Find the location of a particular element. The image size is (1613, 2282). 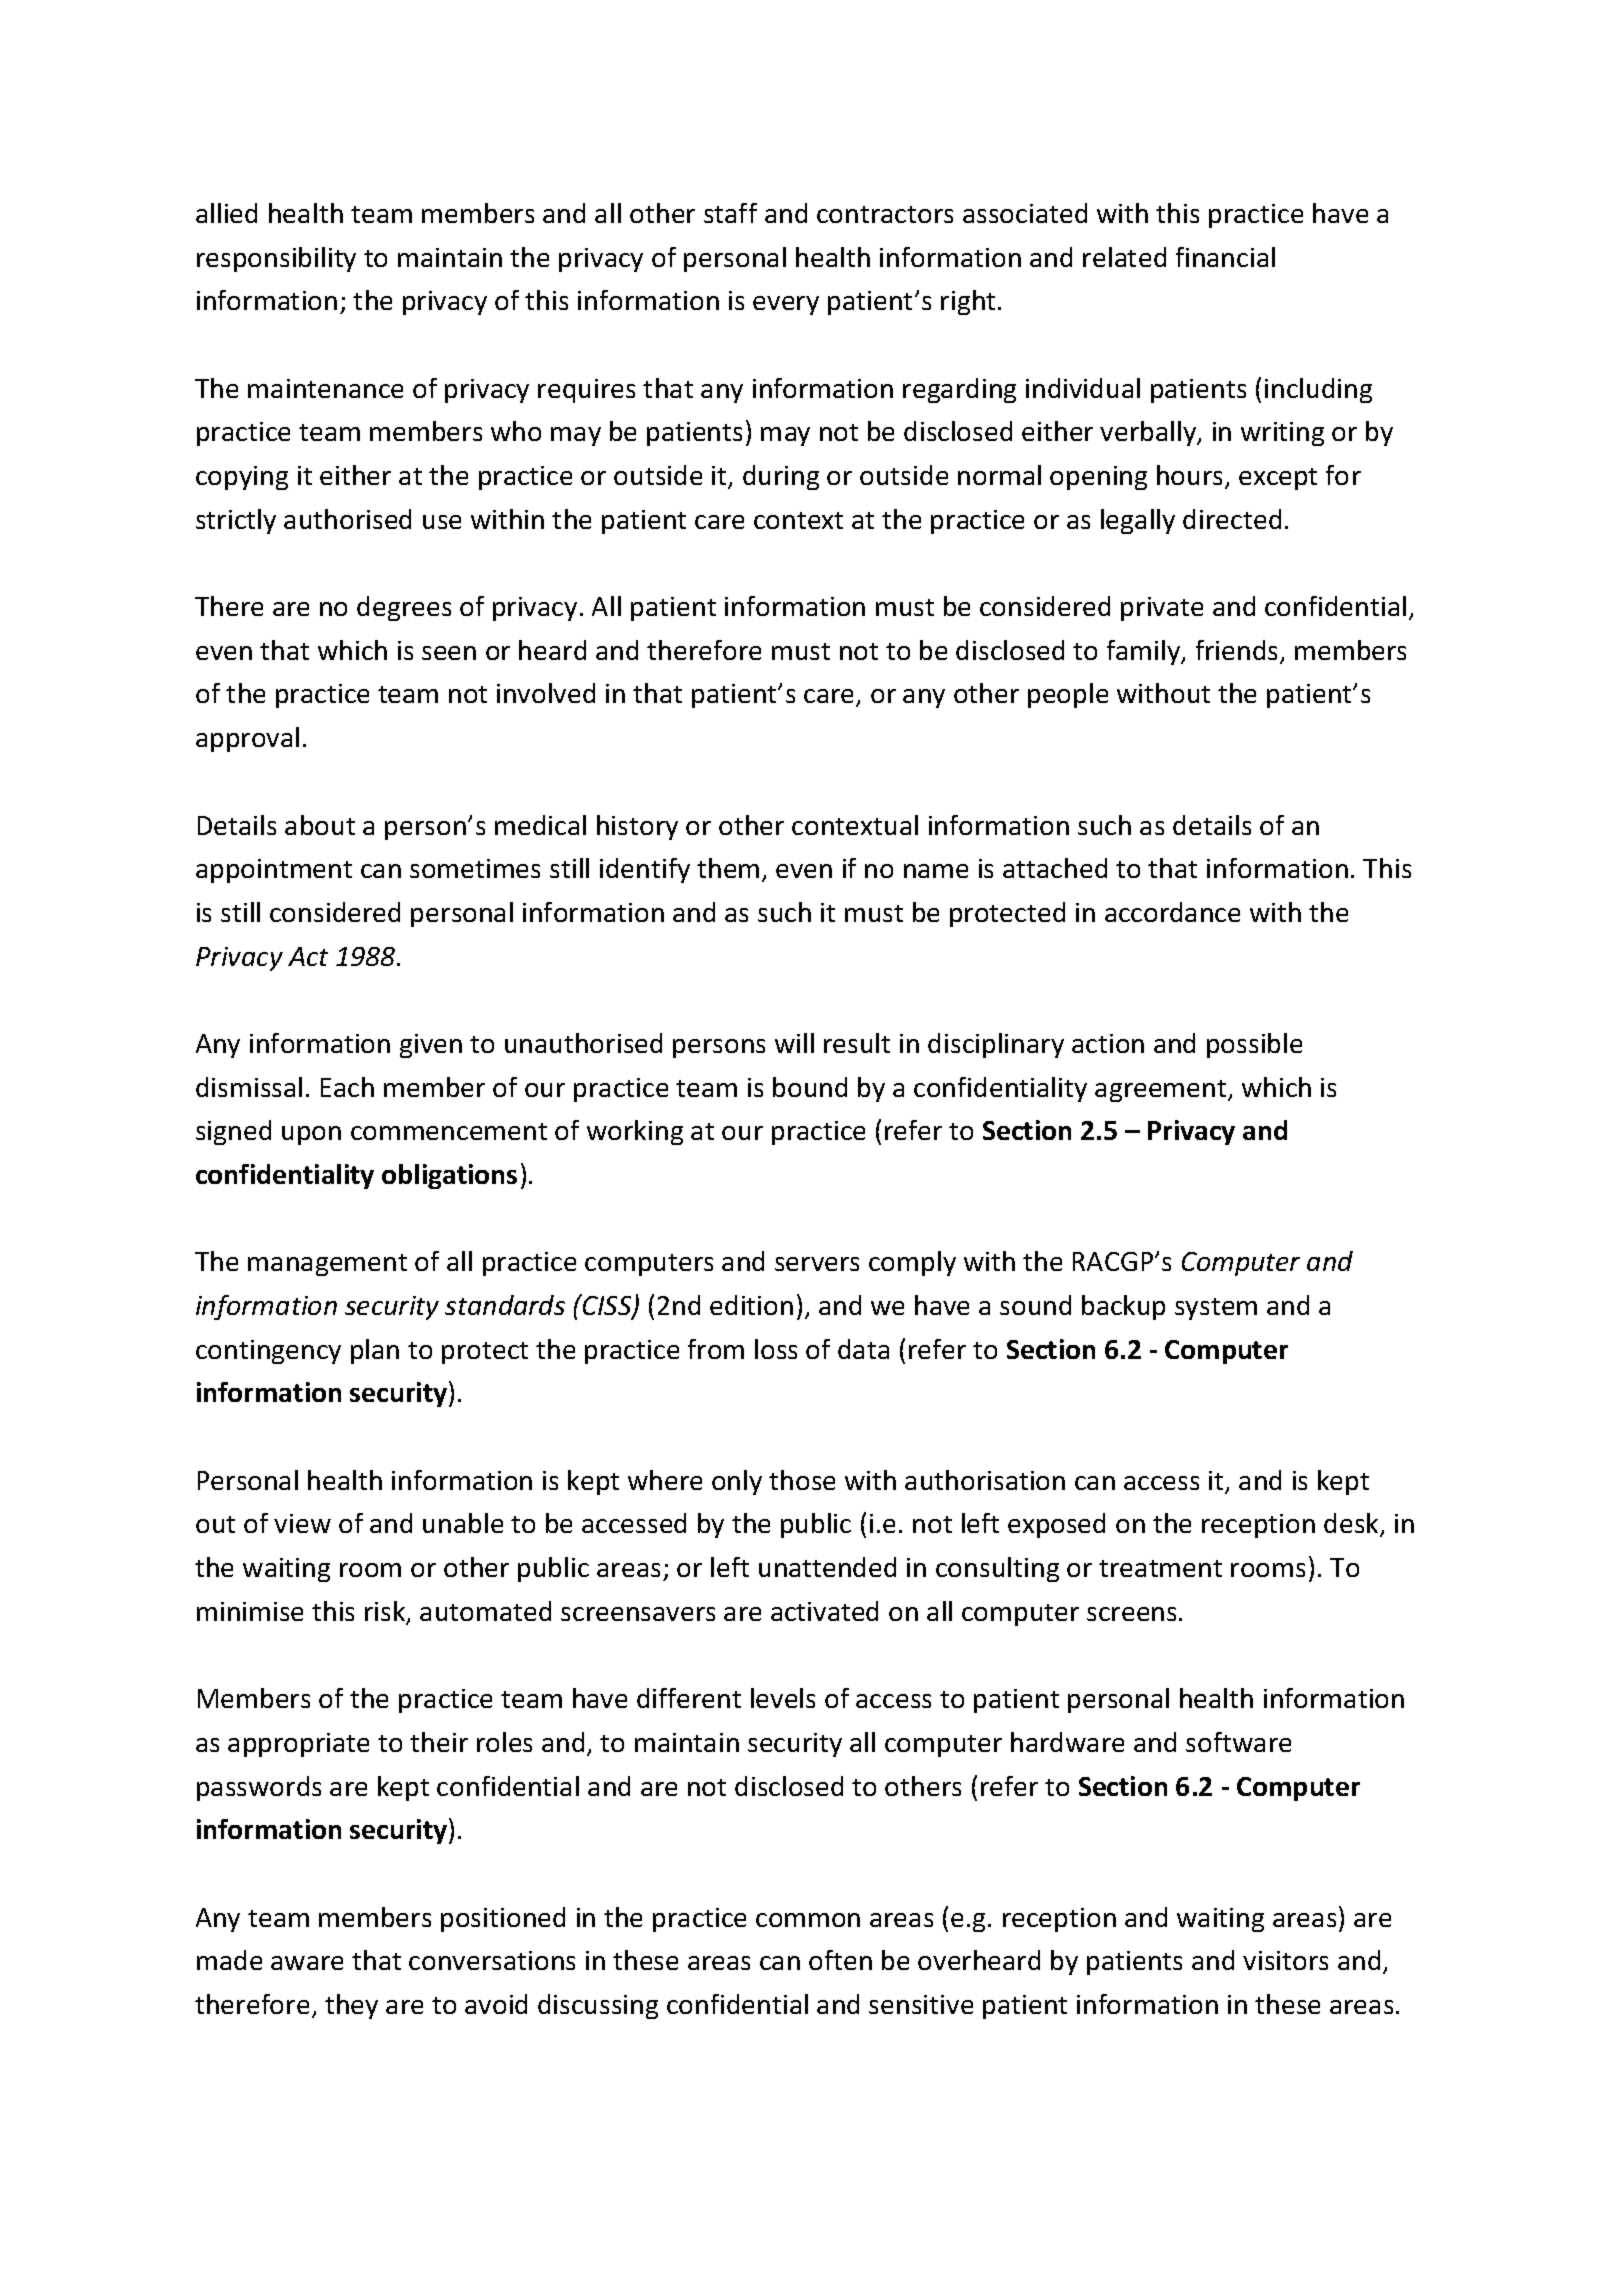

responsibility is located at coordinates (276, 259).
